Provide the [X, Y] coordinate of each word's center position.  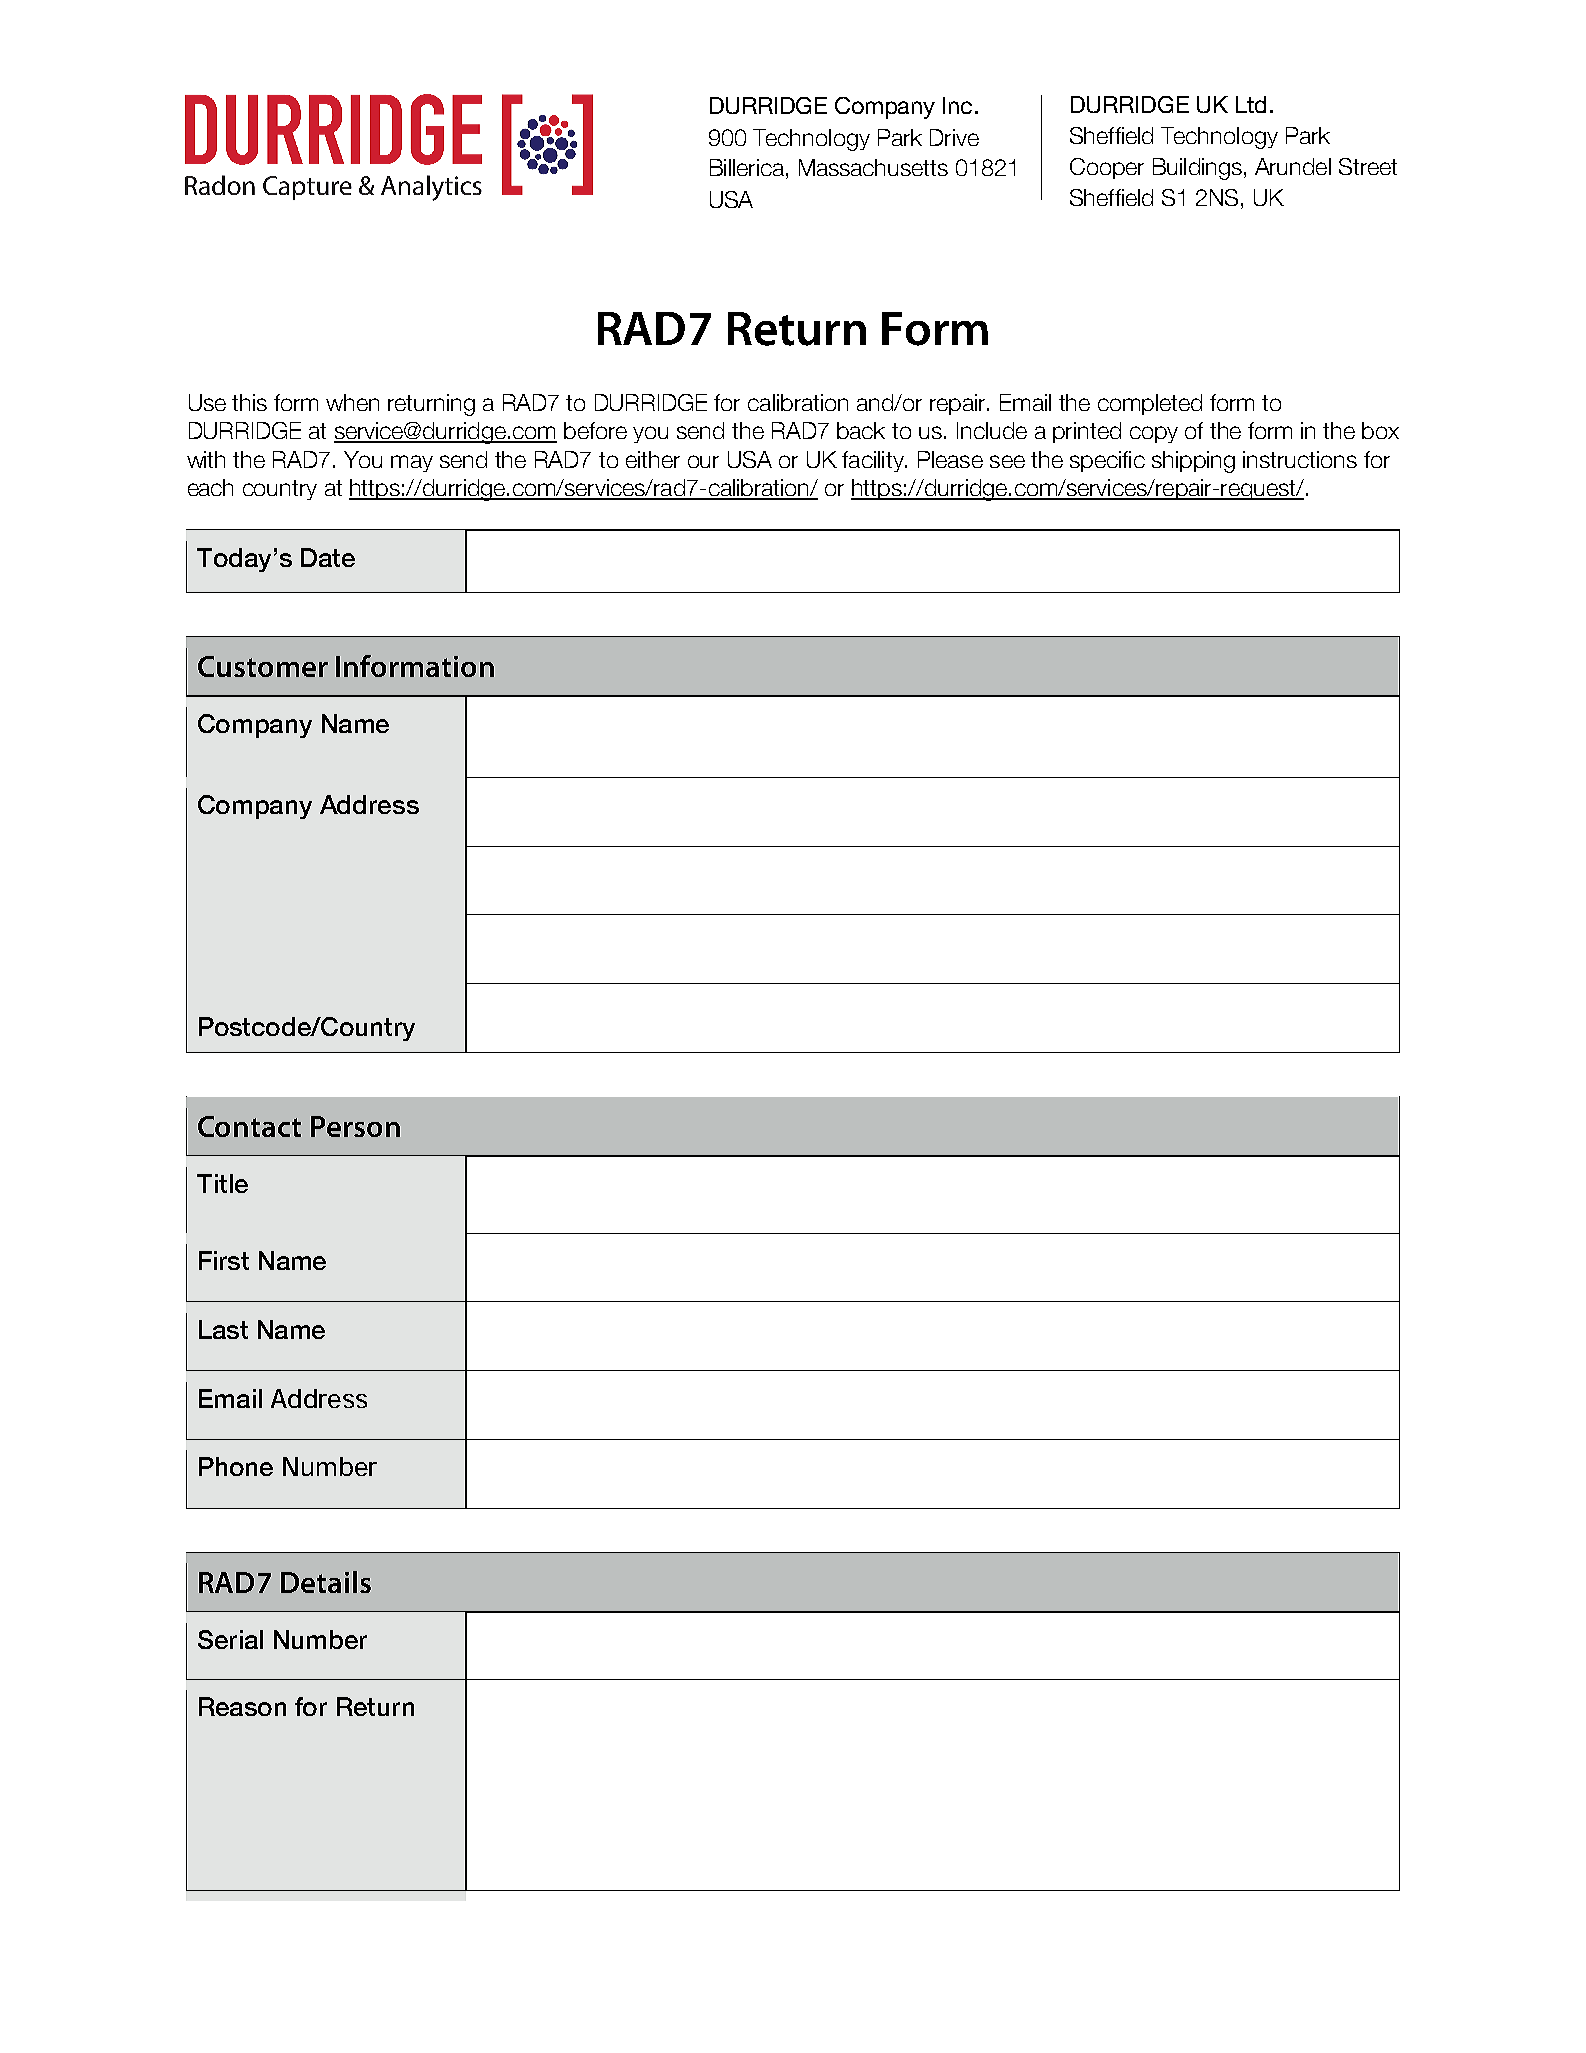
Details [326, 1582]
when [352, 402]
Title [222, 1183]
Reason [242, 1706]
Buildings [1197, 169]
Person [355, 1126]
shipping [1193, 462]
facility [874, 461]
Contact [249, 1126]
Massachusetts [873, 167]
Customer [263, 666]
